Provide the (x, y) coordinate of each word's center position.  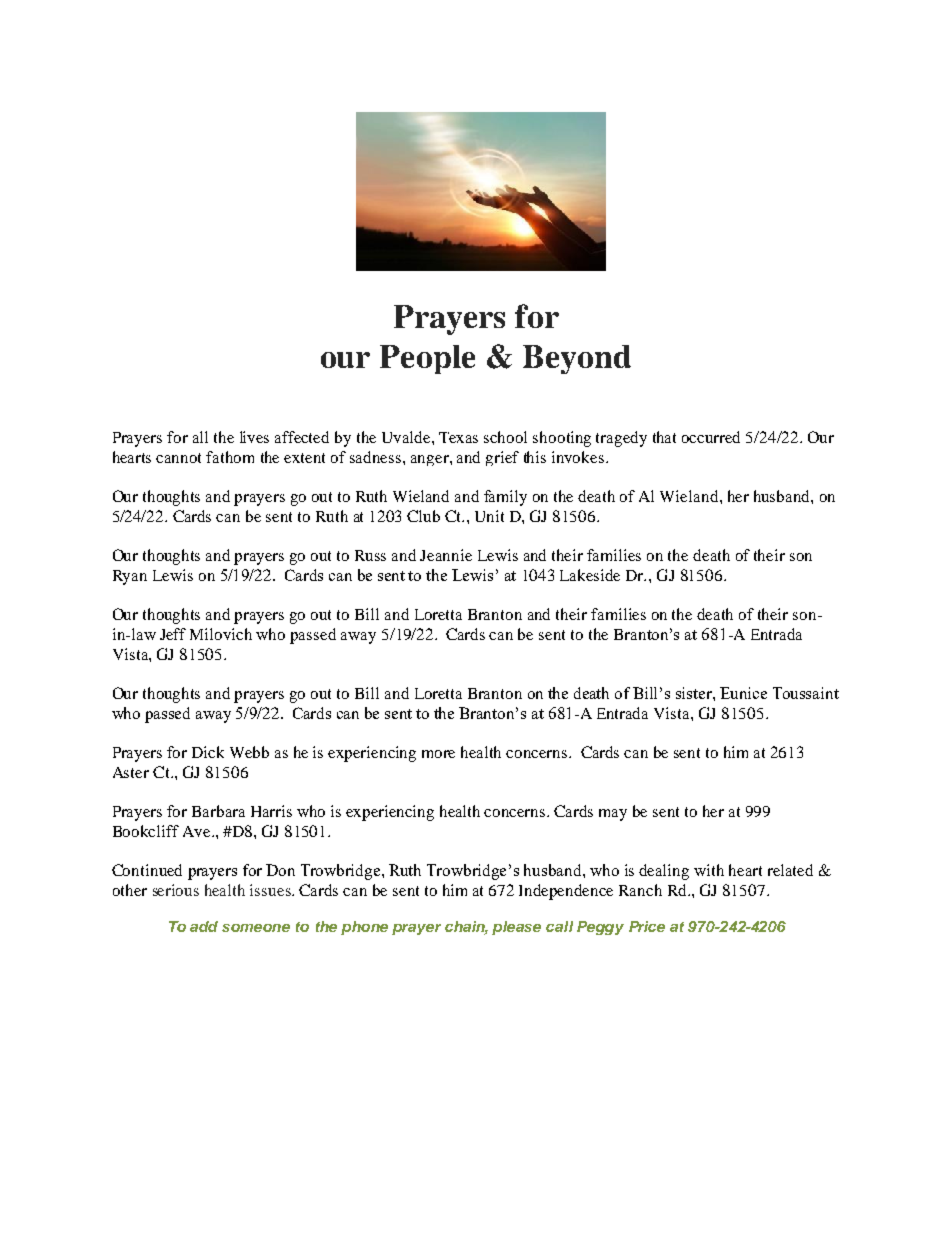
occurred (711, 437)
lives (254, 437)
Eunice (743, 693)
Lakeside (590, 575)
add (204, 926)
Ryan (130, 577)
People (427, 359)
